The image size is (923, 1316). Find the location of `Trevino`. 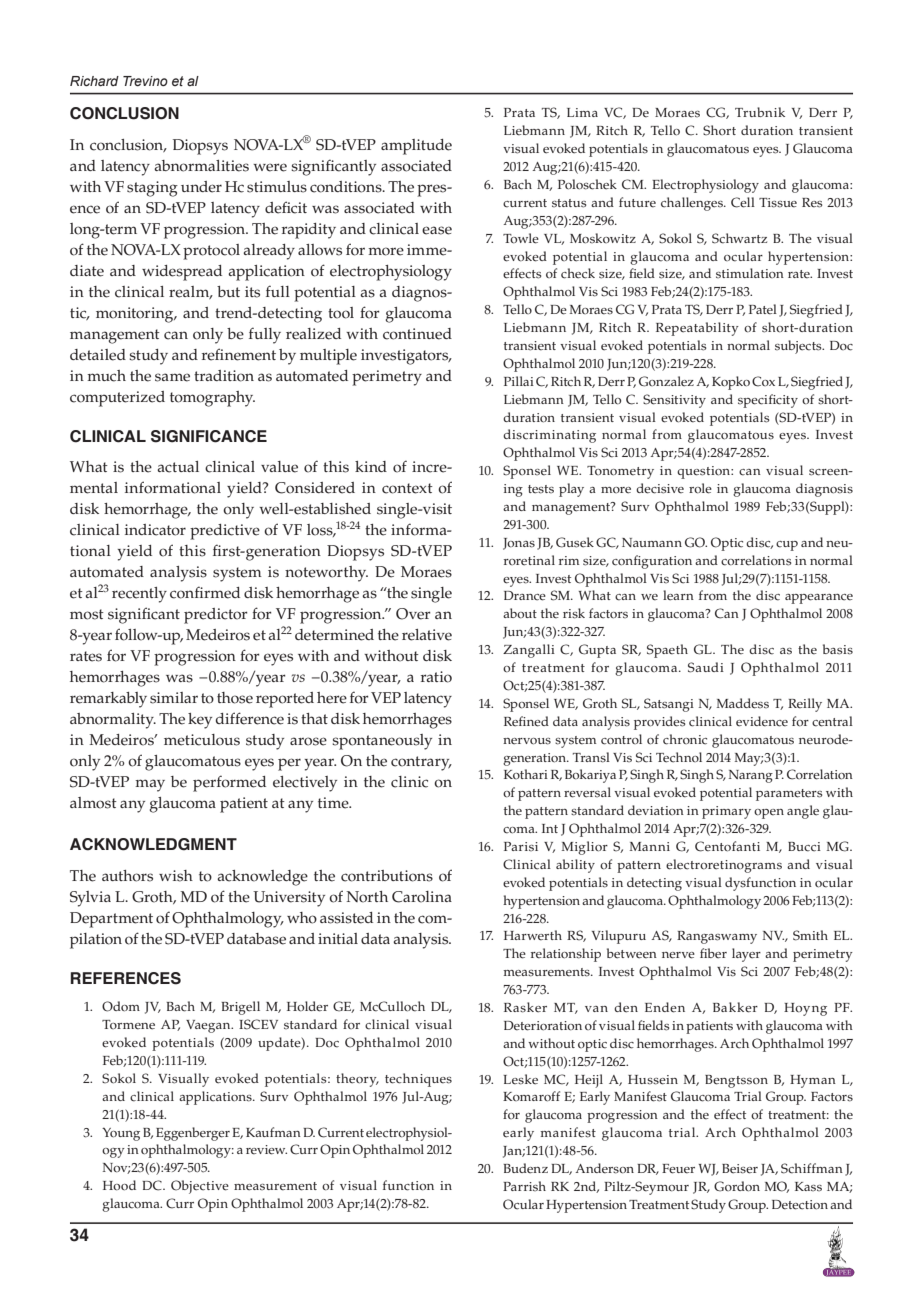

Trevino is located at coordinates (145, 81).
